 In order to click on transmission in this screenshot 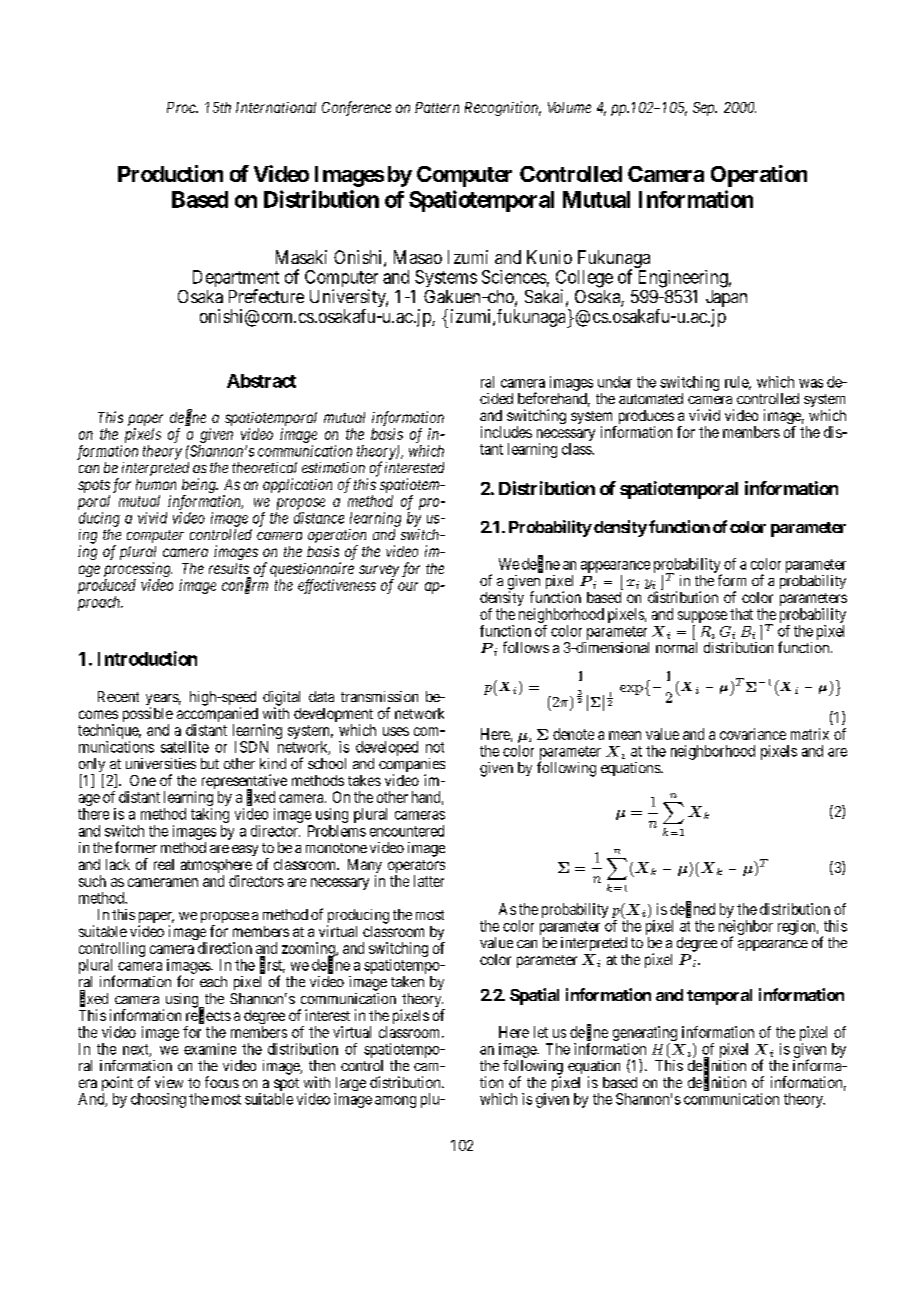, I will do `click(379, 696)`.
